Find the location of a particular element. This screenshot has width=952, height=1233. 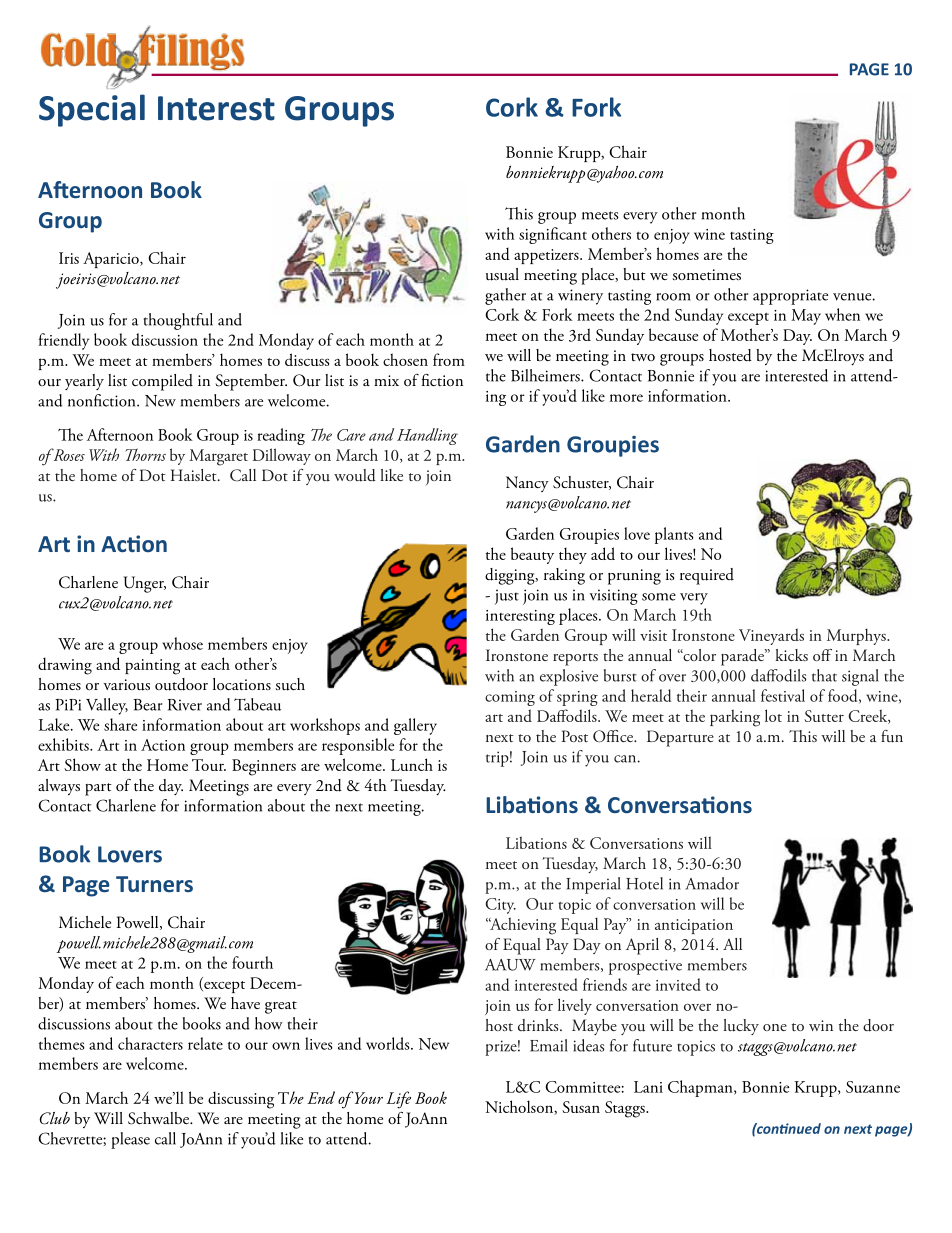

please is located at coordinates (130, 1140).
